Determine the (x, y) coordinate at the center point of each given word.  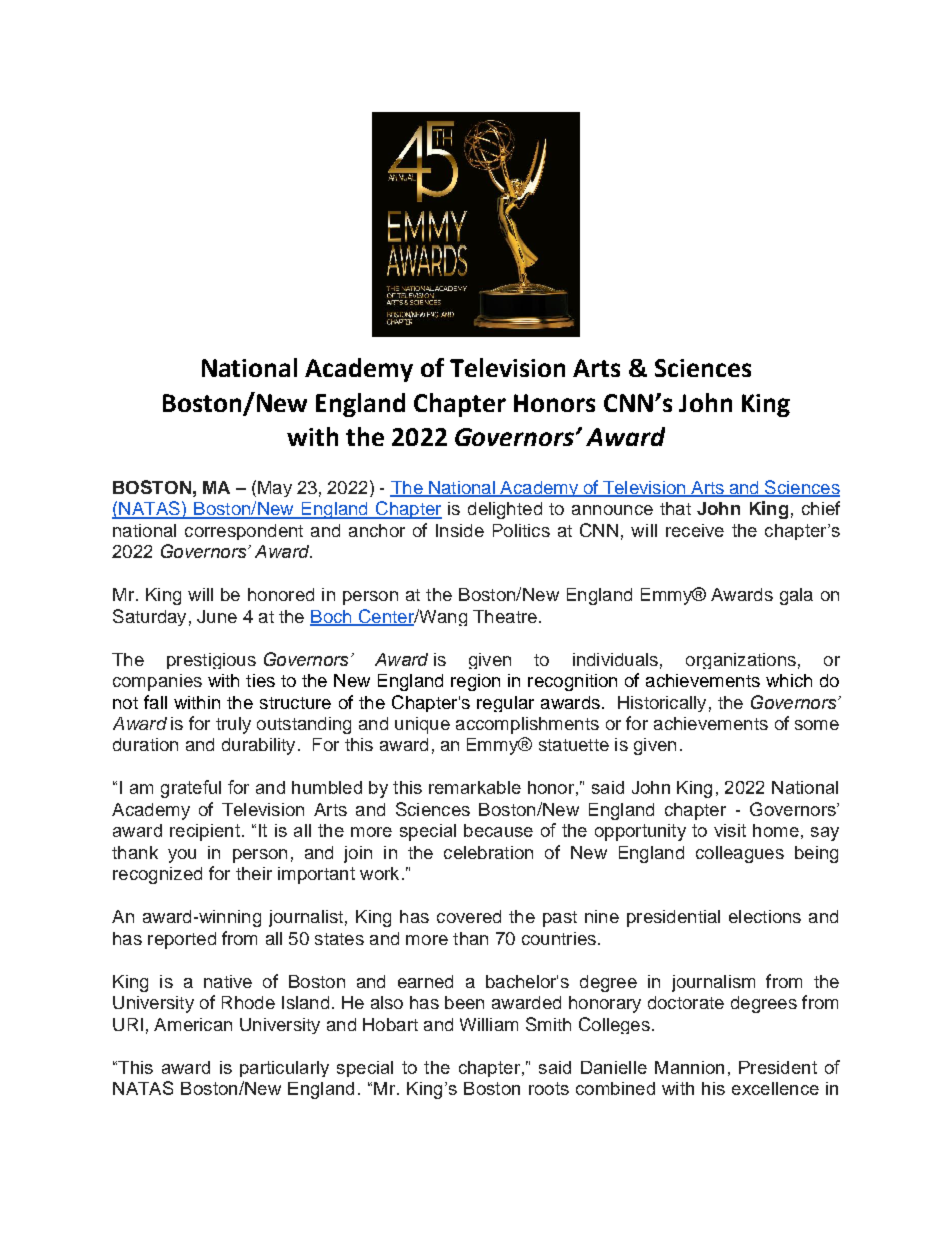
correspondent (244, 532)
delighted (505, 510)
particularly (284, 1069)
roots (549, 1088)
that (675, 508)
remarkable (475, 787)
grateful (191, 789)
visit (730, 830)
